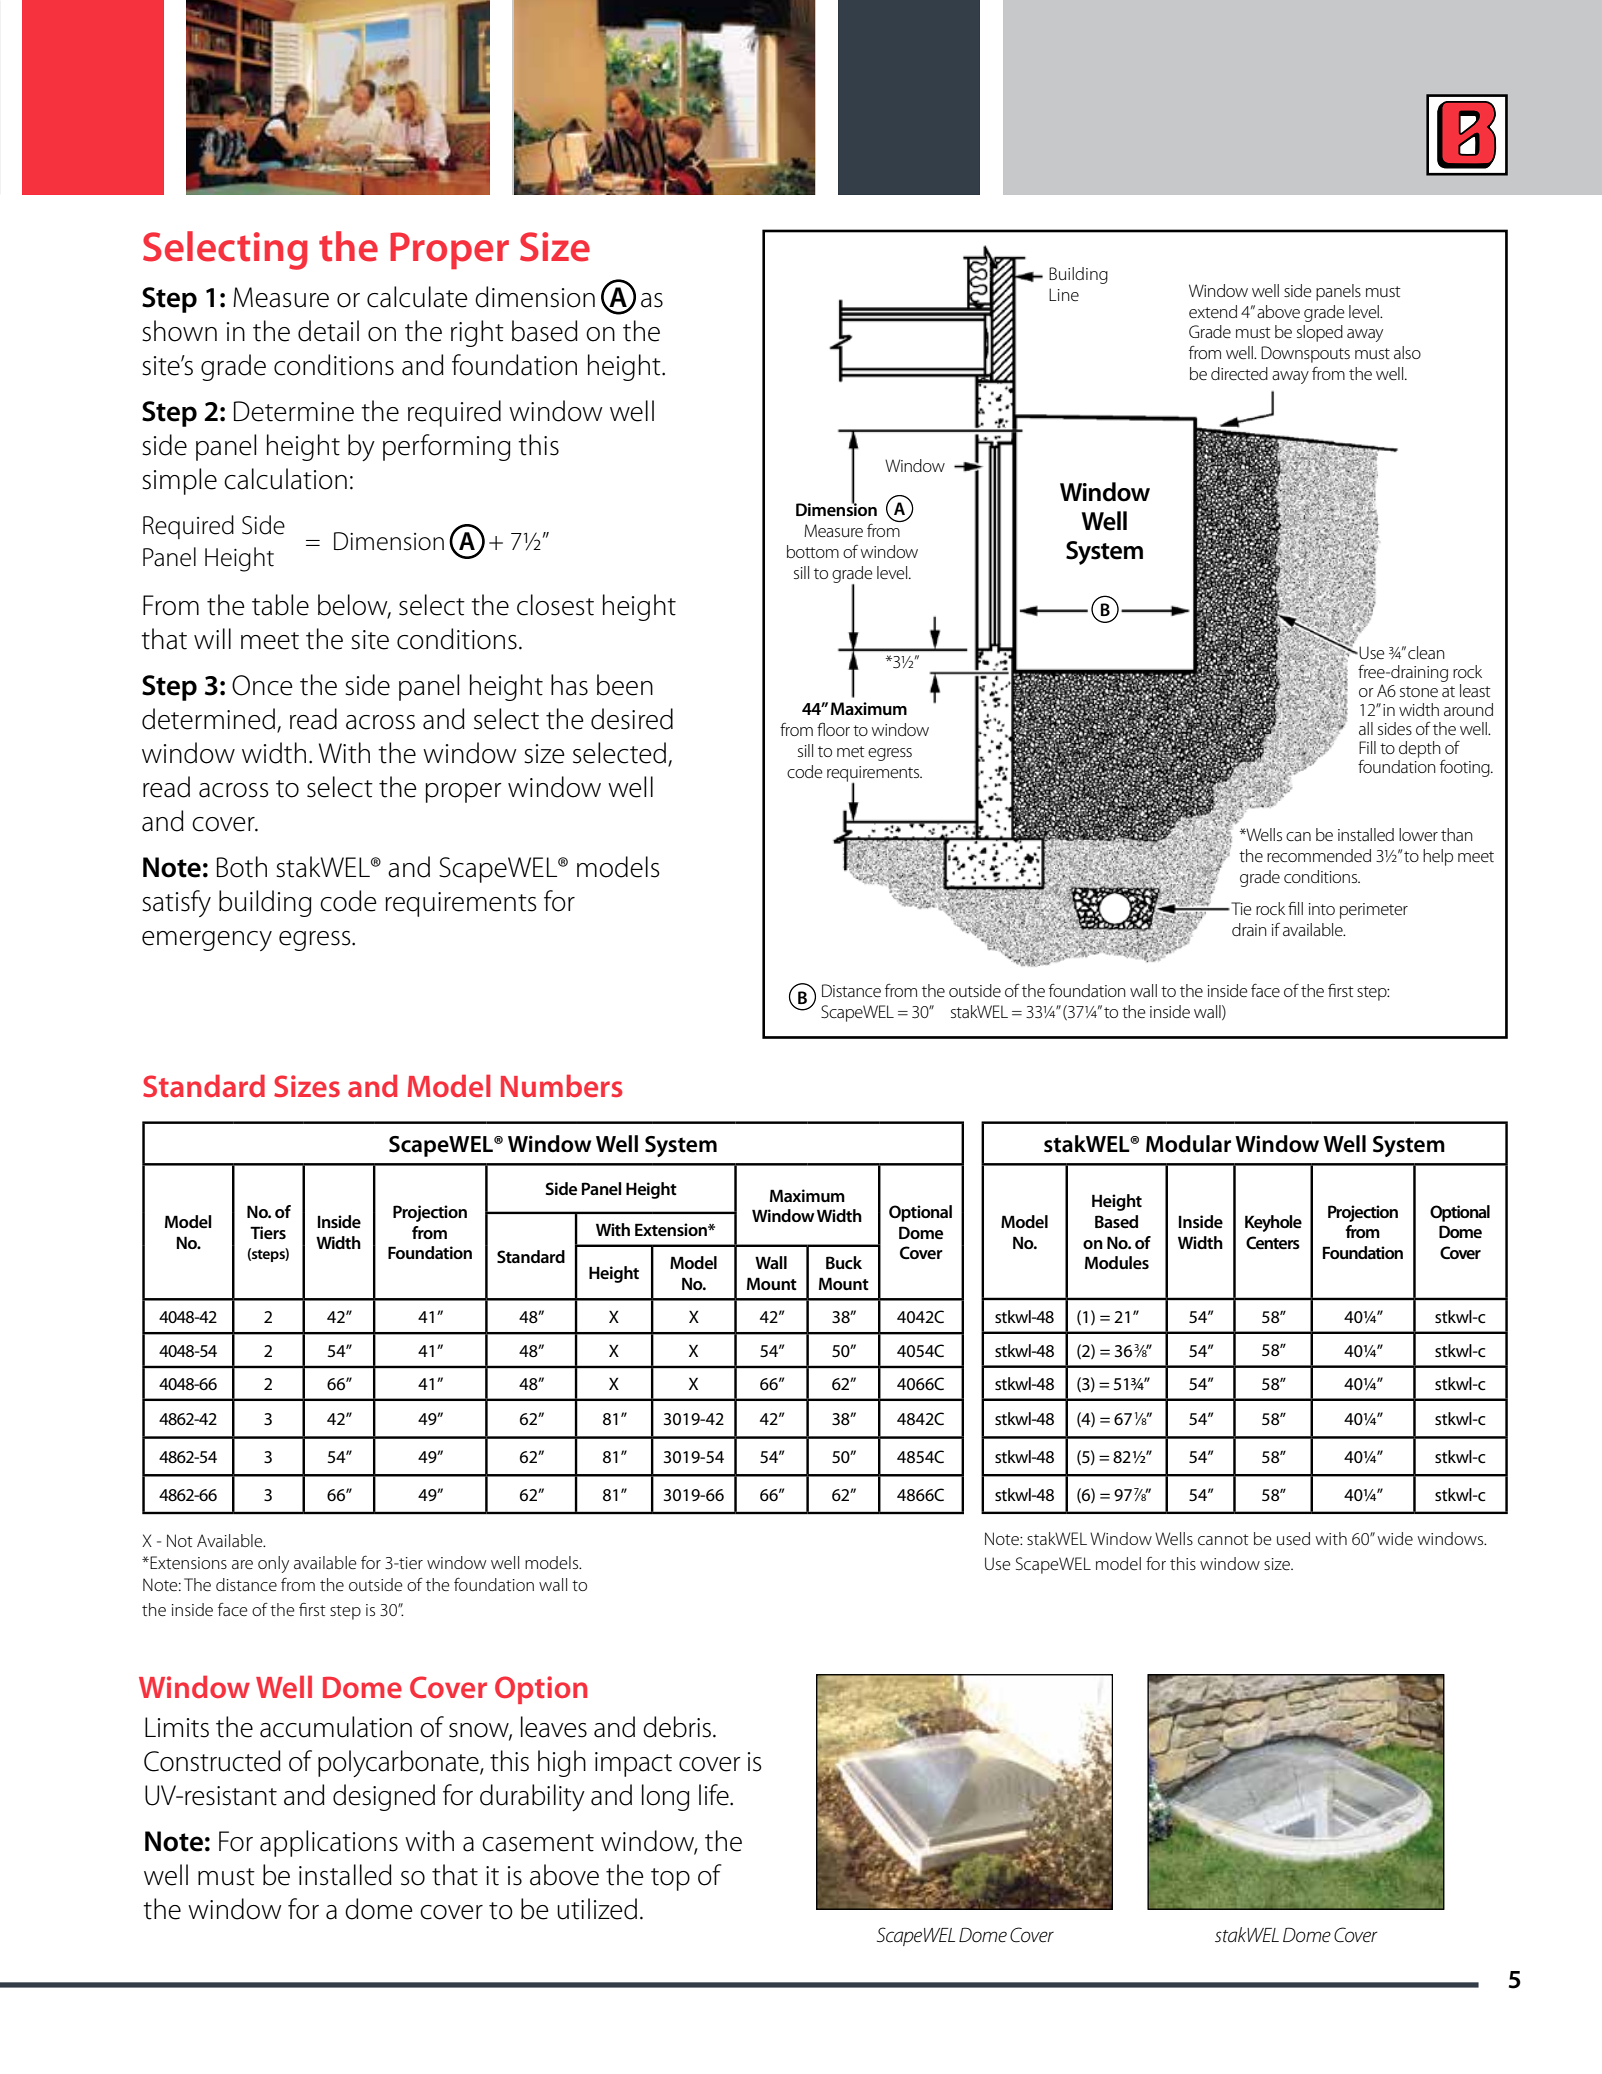 This image has width=1602, height=2074. I want to click on Numbers, so click(562, 1085).
